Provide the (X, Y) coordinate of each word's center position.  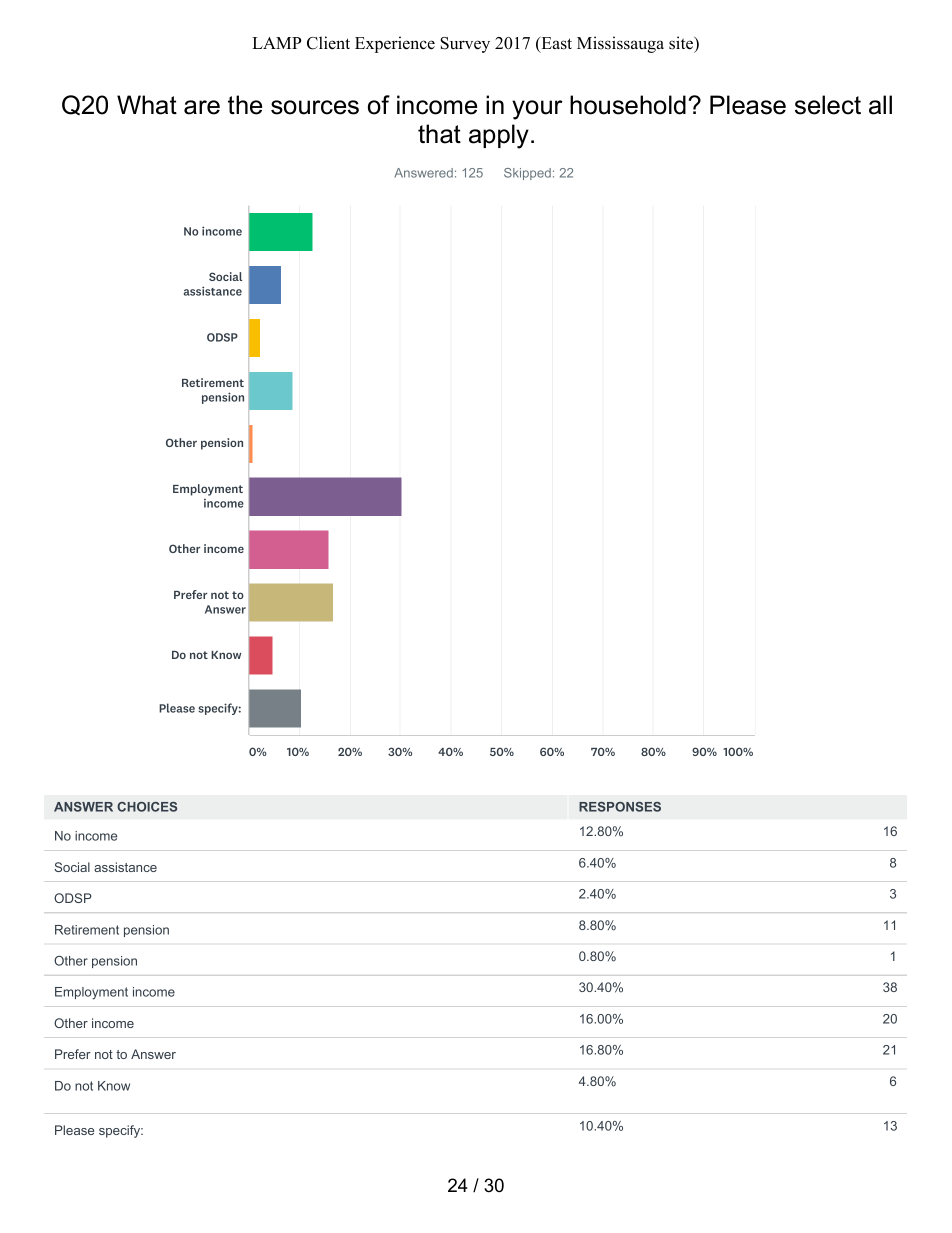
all (880, 105)
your (537, 110)
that (439, 134)
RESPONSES (620, 807)
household (628, 105)
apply (499, 136)
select (828, 105)
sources (315, 107)
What (147, 105)
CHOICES (147, 807)
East (555, 44)
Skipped (527, 174)
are (202, 107)
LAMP (276, 43)
